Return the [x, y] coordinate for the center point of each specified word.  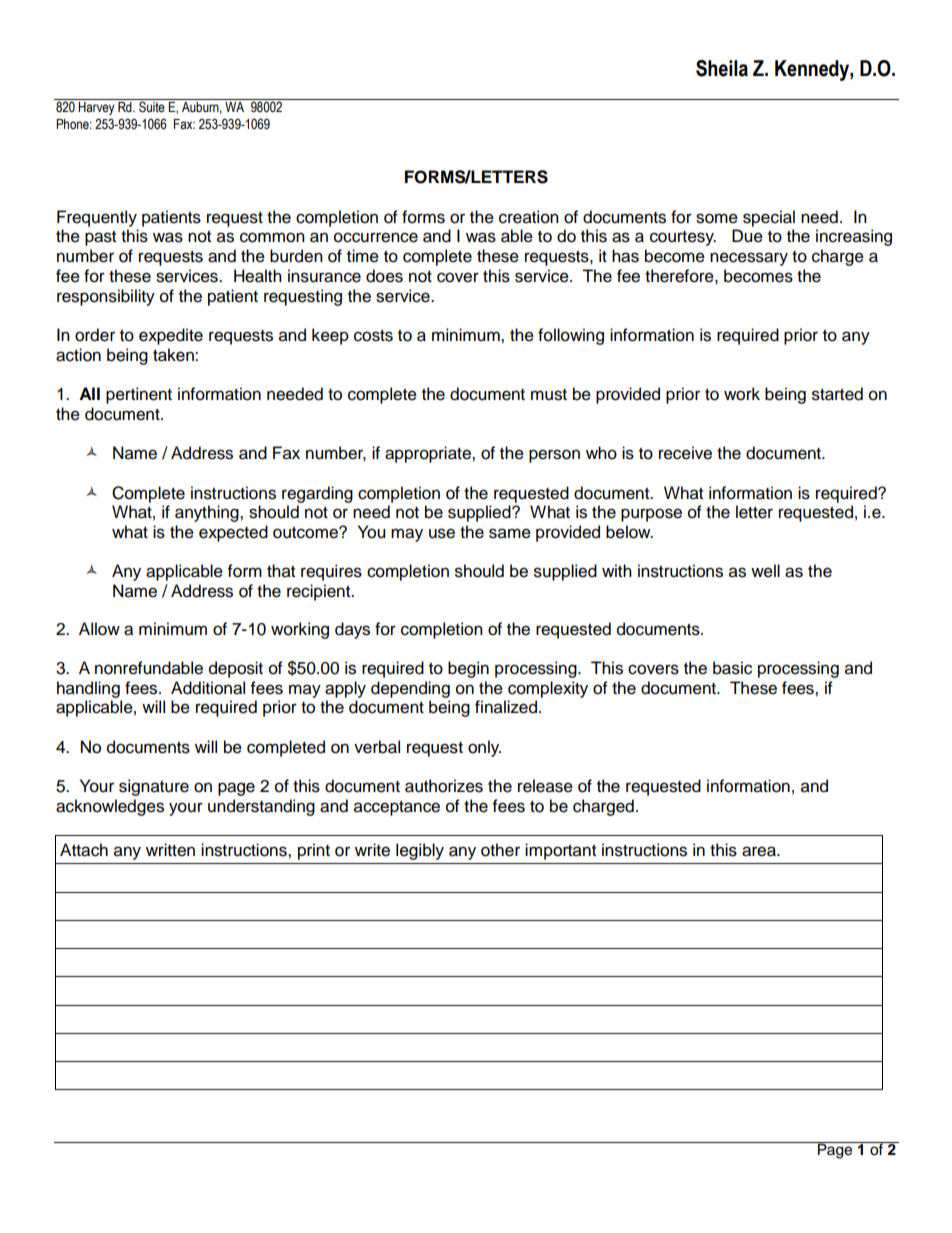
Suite [152, 107]
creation [529, 217]
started [837, 394]
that [281, 571]
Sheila [722, 68]
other [500, 850]
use [442, 533]
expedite [171, 336]
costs [373, 336]
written [170, 850]
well [765, 571]
